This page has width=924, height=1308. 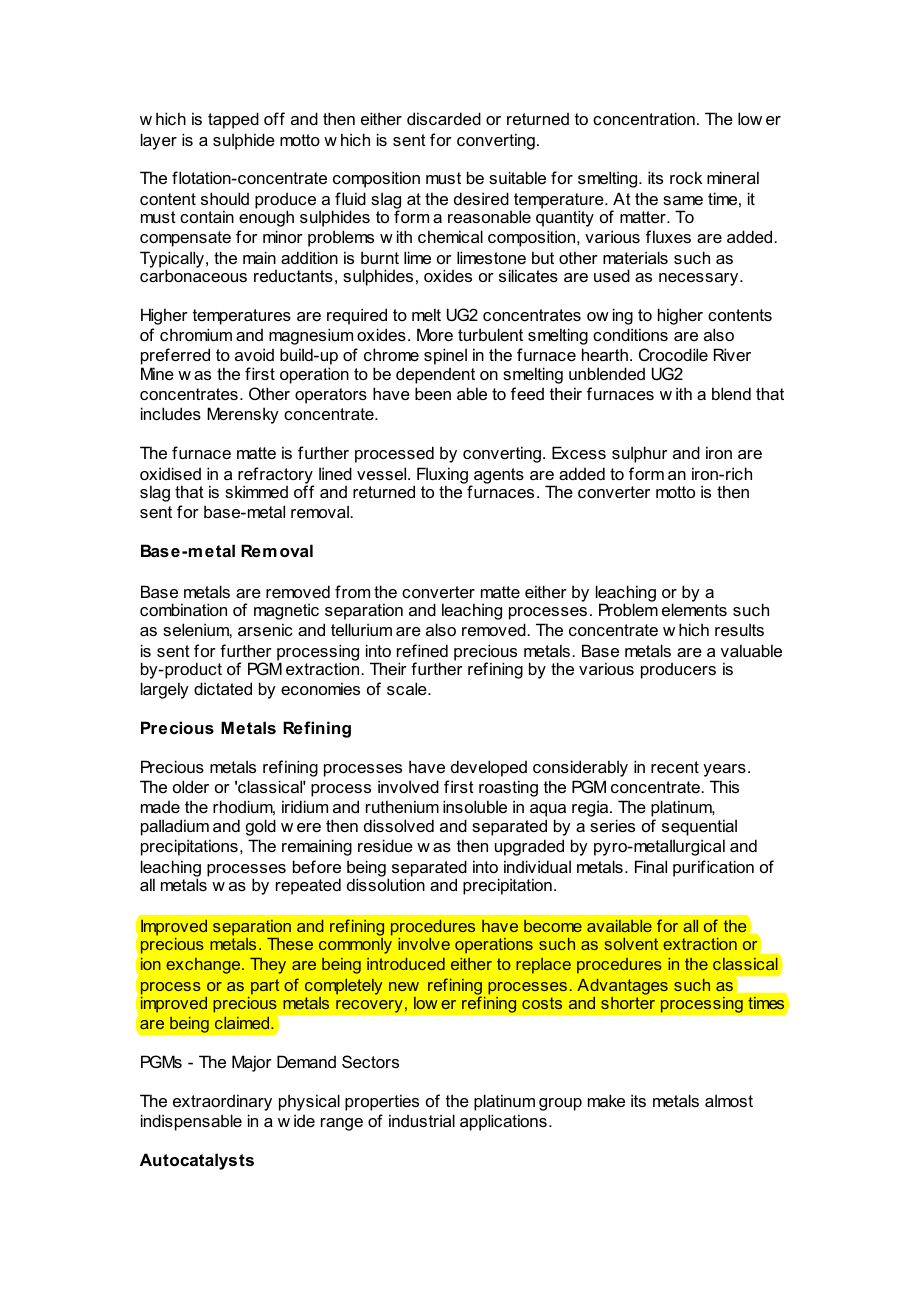 What do you see at coordinates (444, 118) in the page?
I see `discarded` at bounding box center [444, 118].
